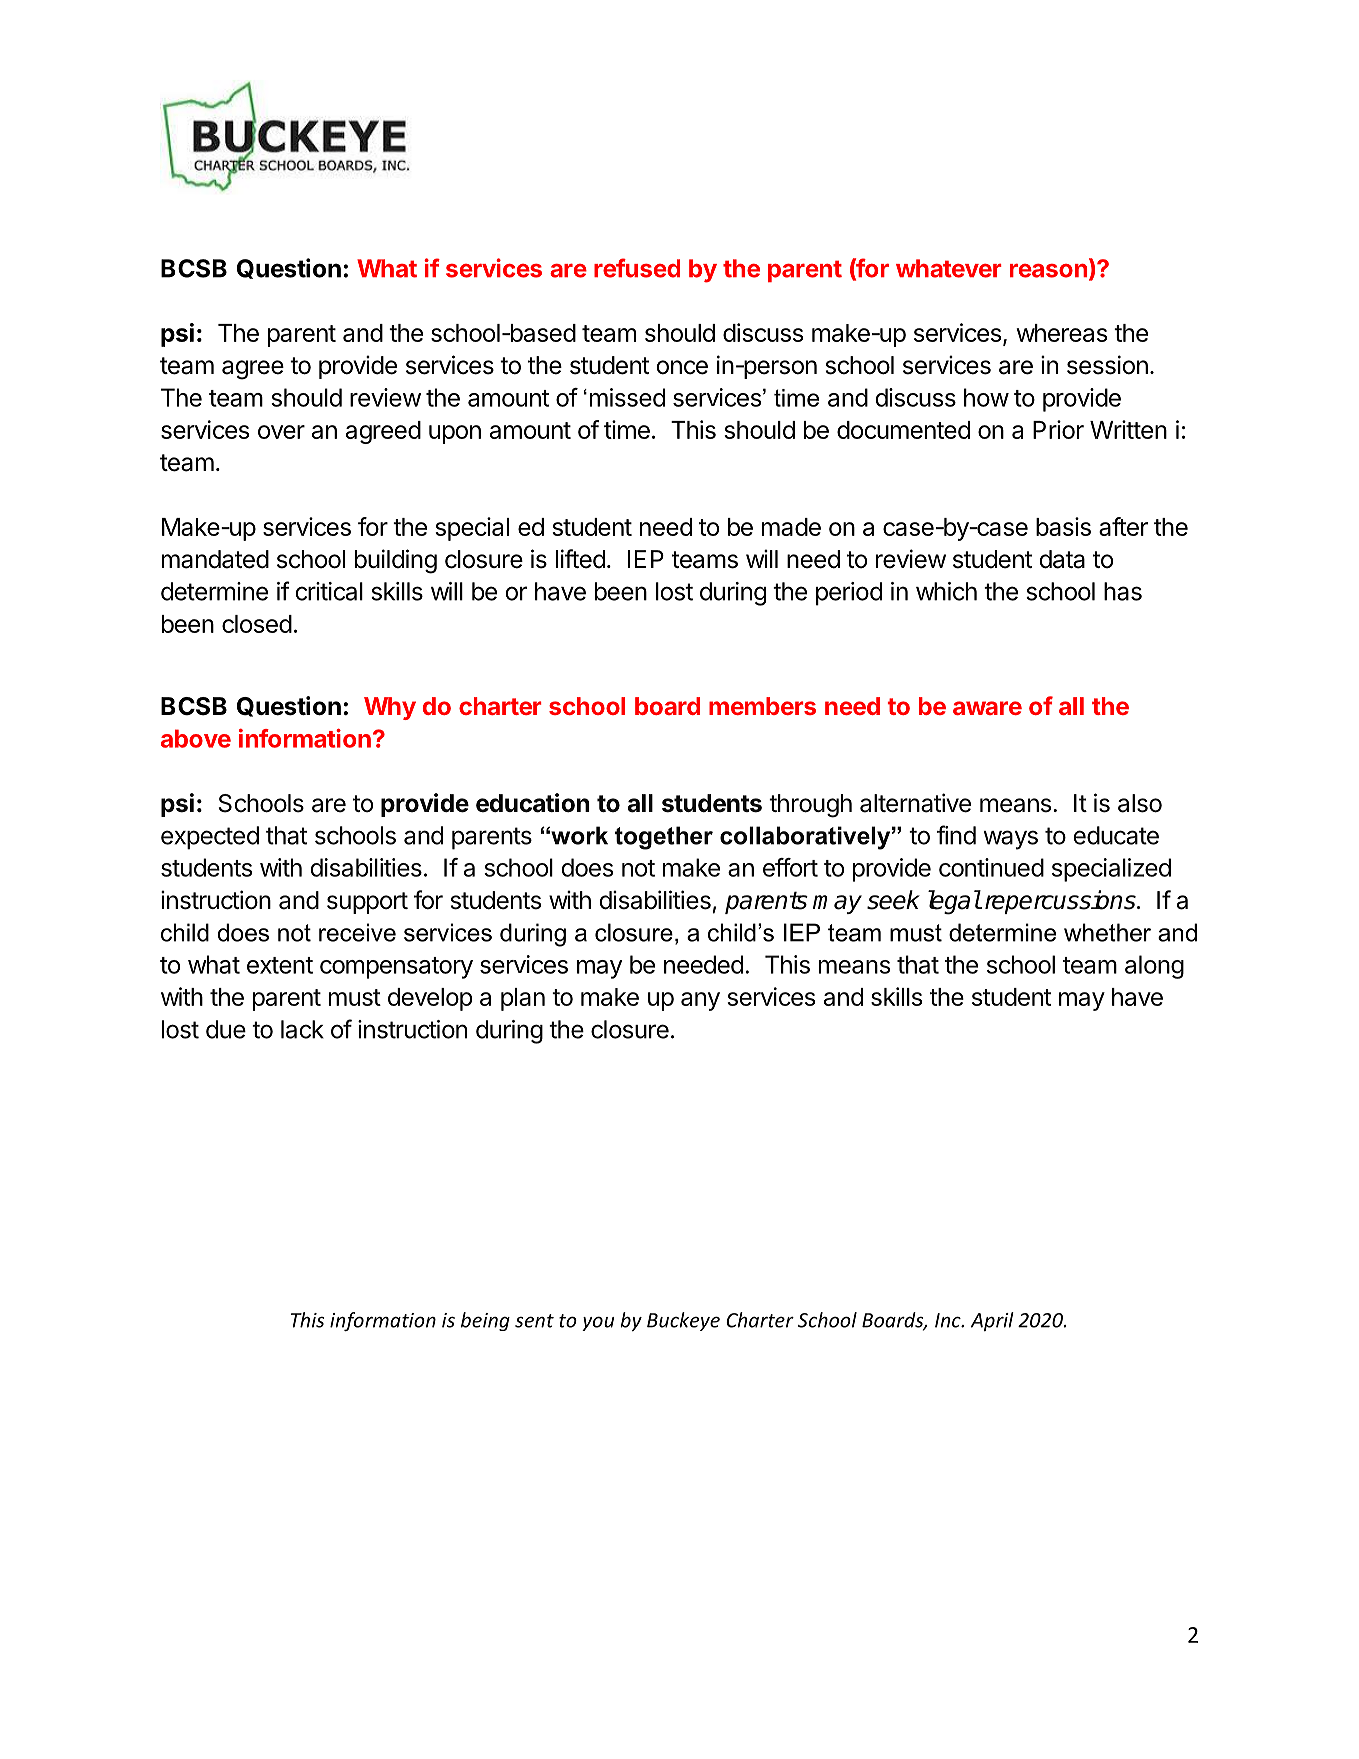 The image size is (1359, 1759). What do you see at coordinates (1107, 932) in the screenshot?
I see `whether` at bounding box center [1107, 932].
